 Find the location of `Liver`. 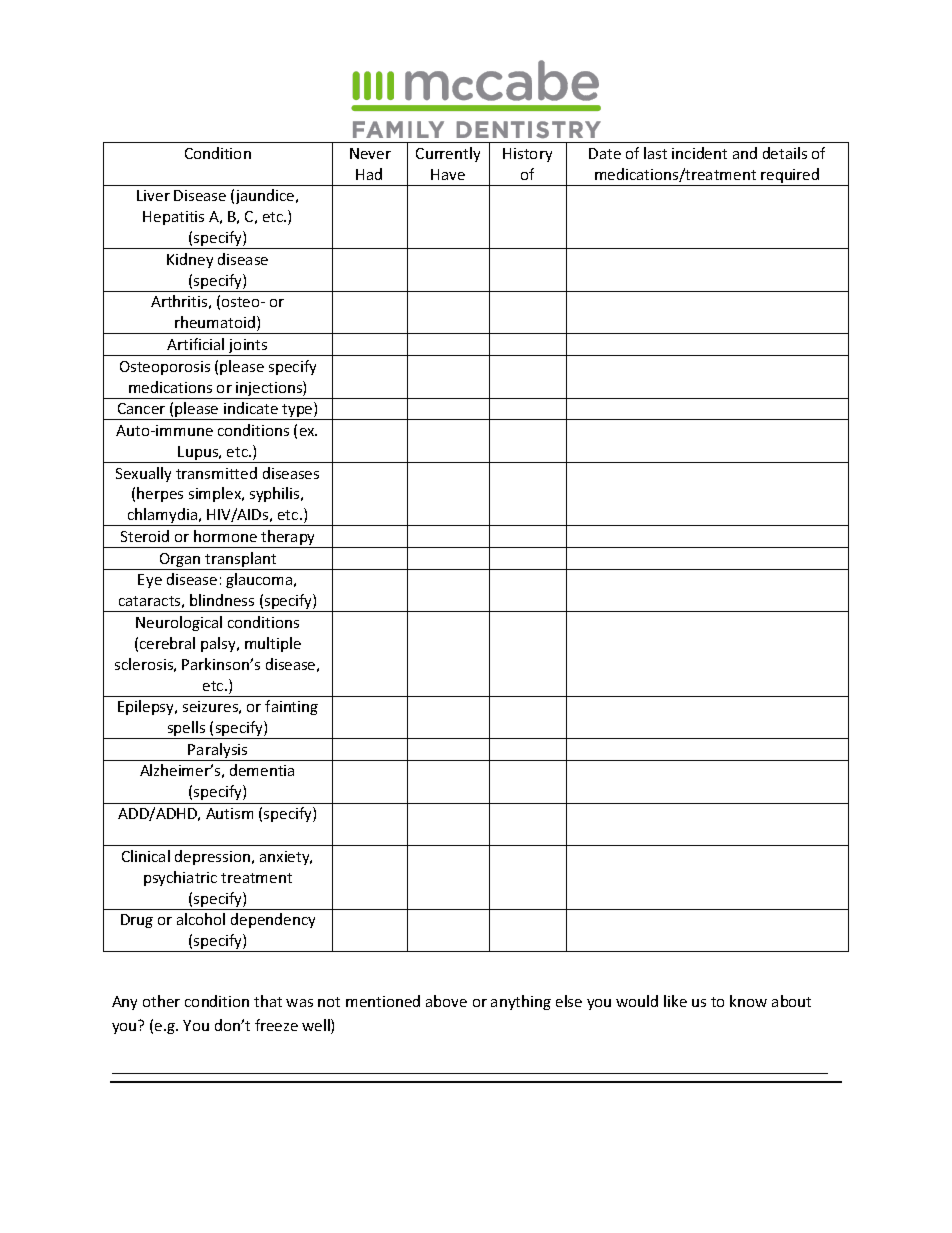

Liver is located at coordinates (153, 195).
